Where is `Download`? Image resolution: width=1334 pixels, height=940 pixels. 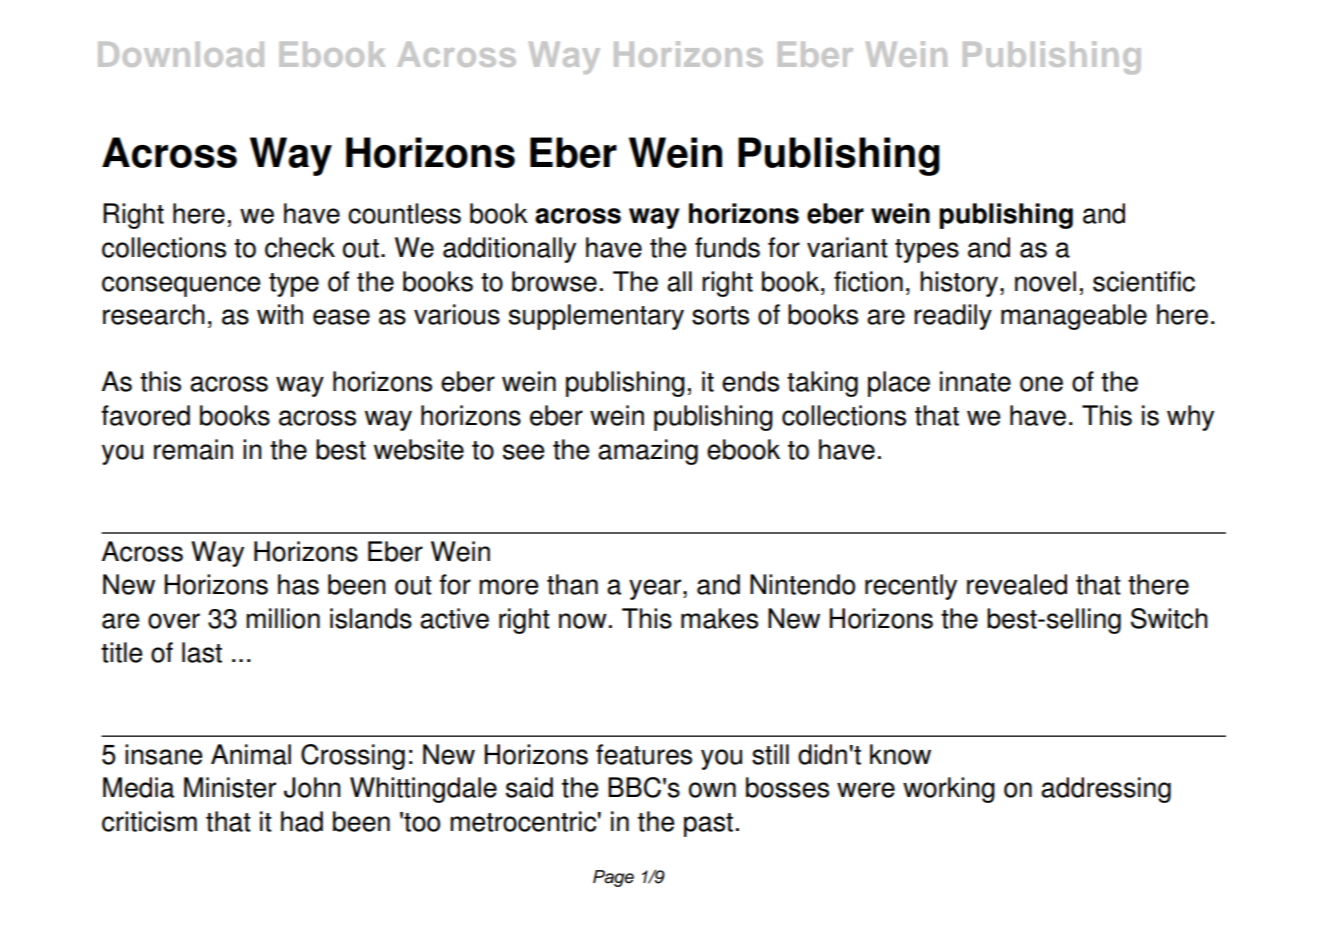 Download is located at coordinates (181, 54).
